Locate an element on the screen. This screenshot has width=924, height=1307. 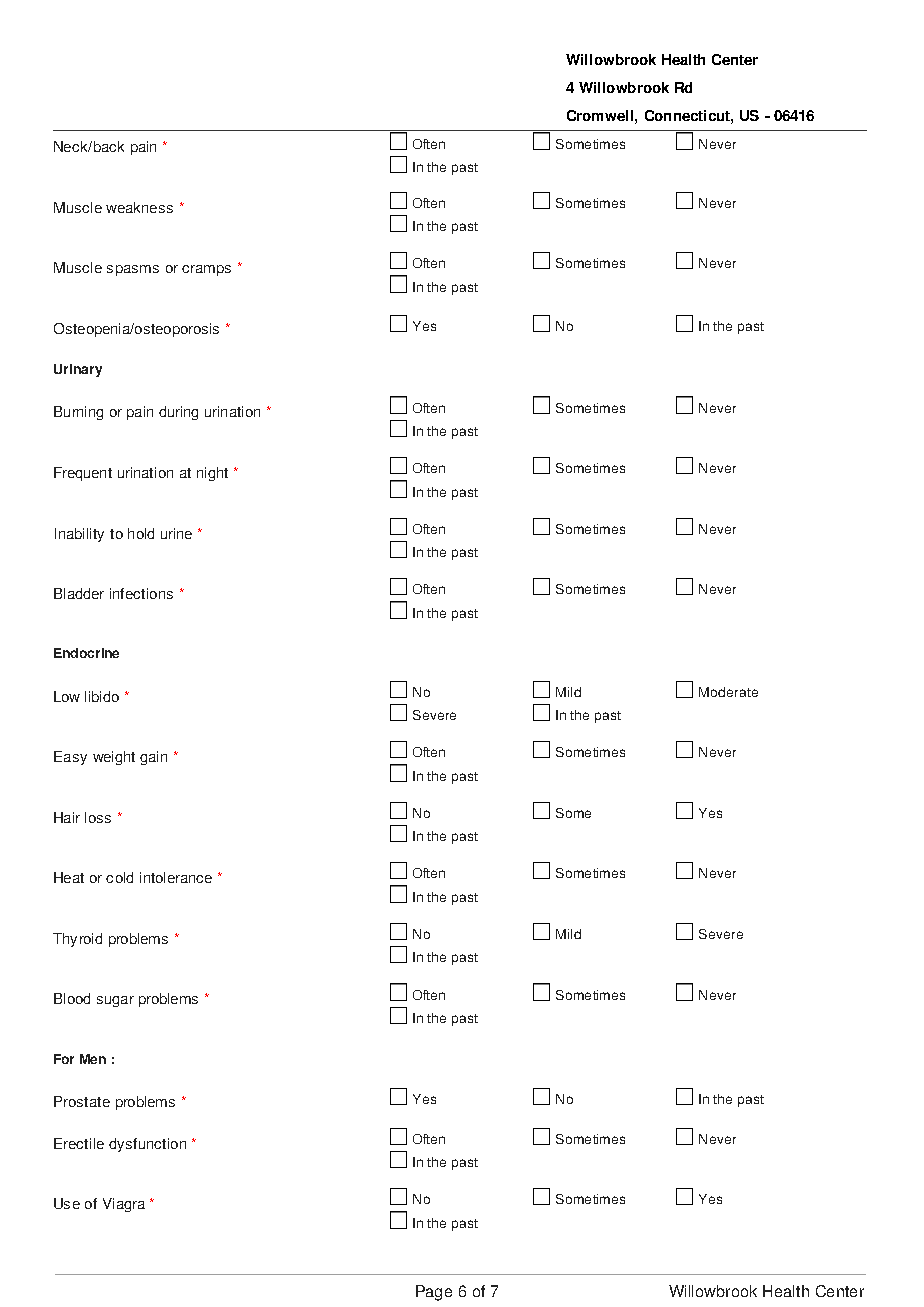
gain is located at coordinates (153, 758).
